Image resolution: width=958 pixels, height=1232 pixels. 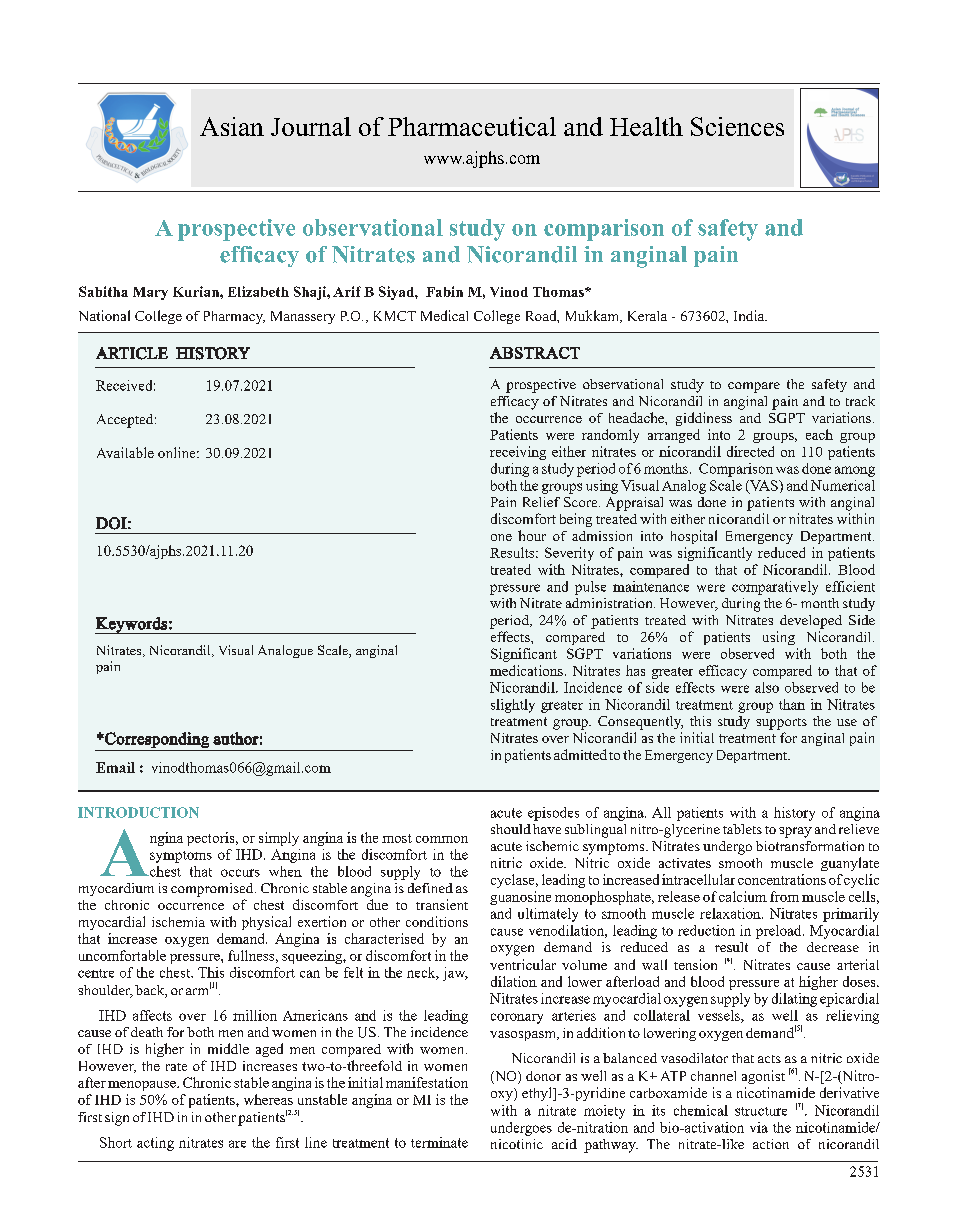 What do you see at coordinates (704, 419) in the screenshot?
I see `giddiness` at bounding box center [704, 419].
